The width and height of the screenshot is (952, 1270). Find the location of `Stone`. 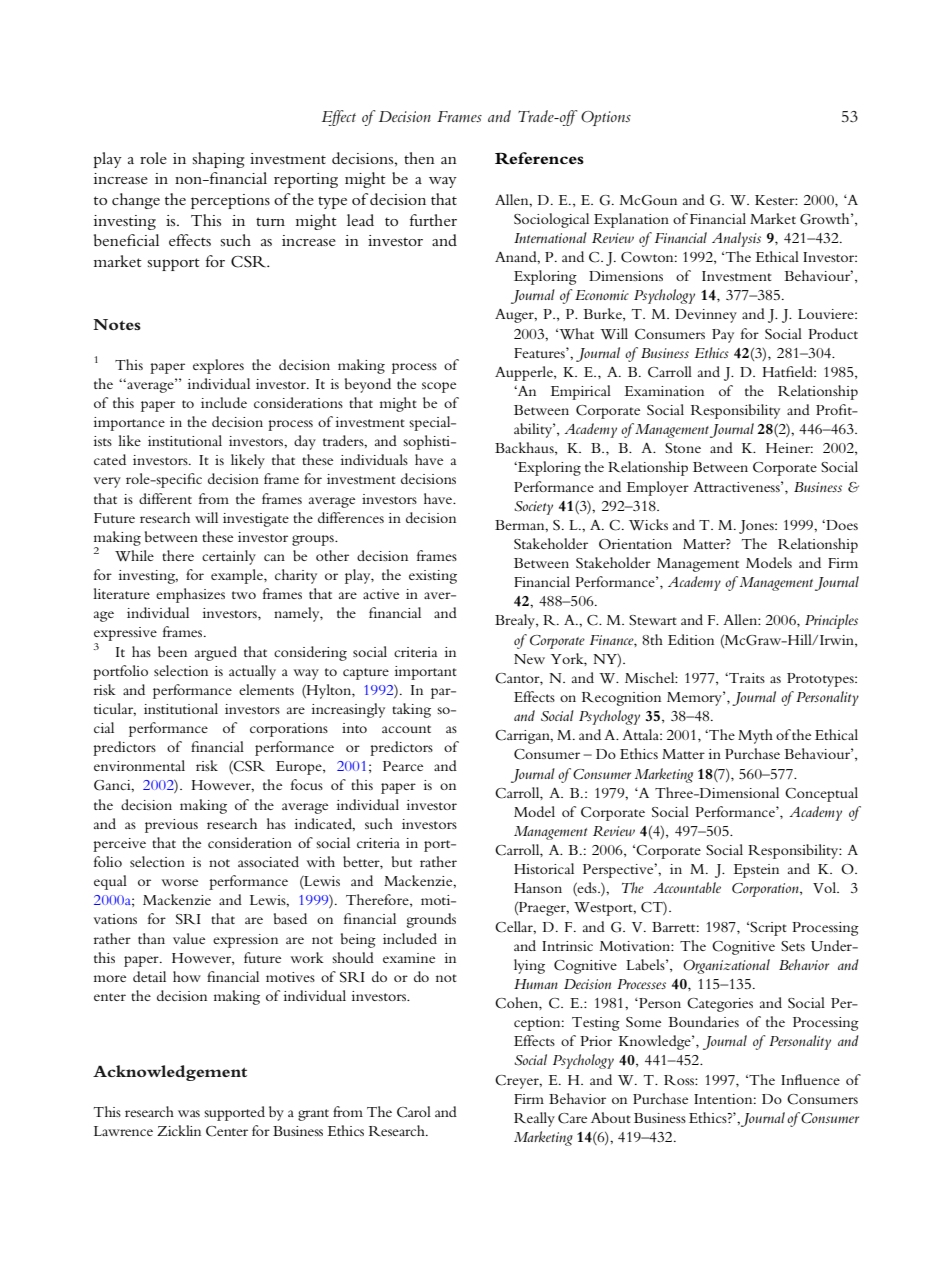

Stone is located at coordinates (683, 448).
